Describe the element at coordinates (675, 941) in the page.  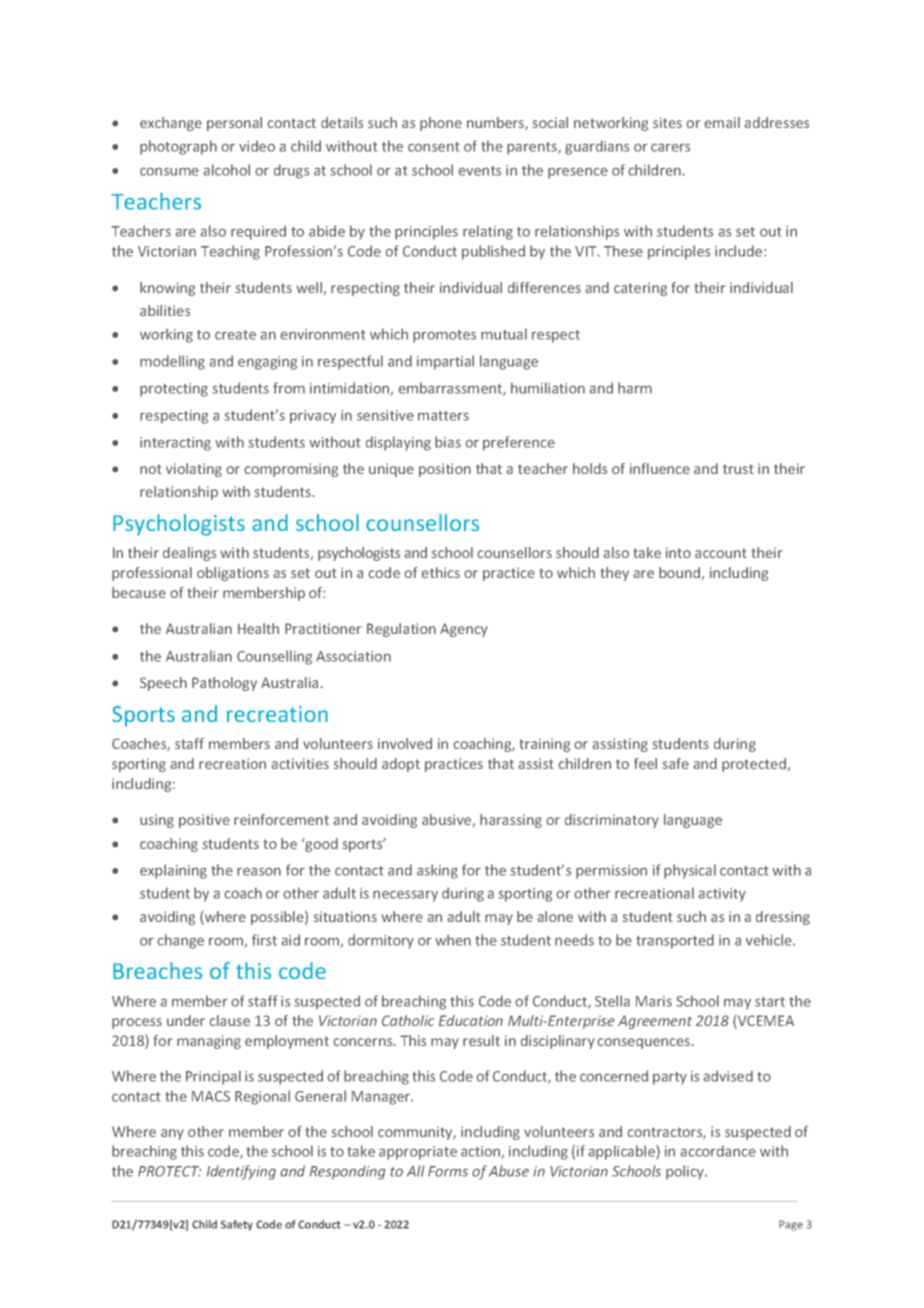
I see `transported` at that location.
